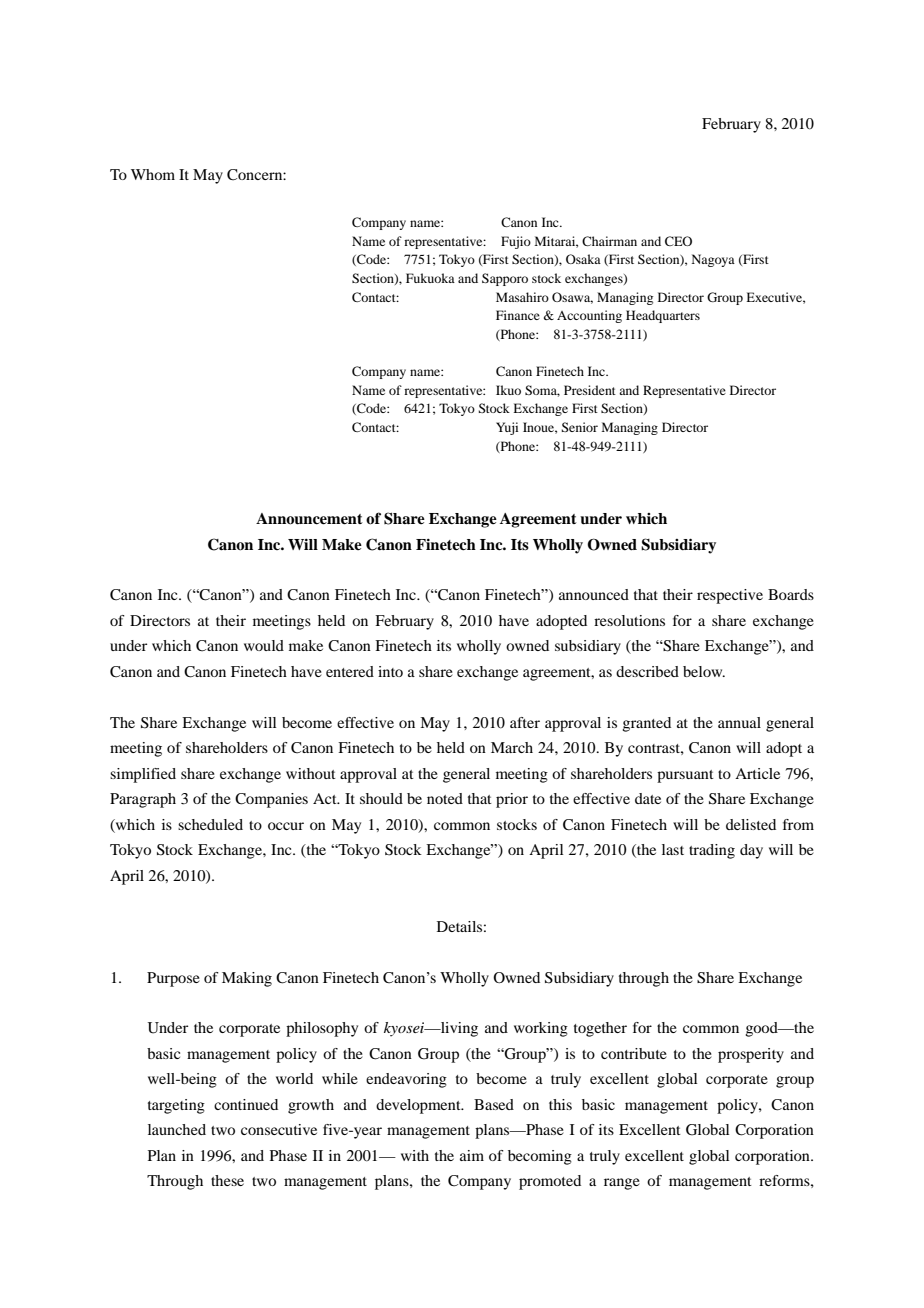  Describe the element at coordinates (678, 241) in the screenshot. I see `CEO` at that location.
